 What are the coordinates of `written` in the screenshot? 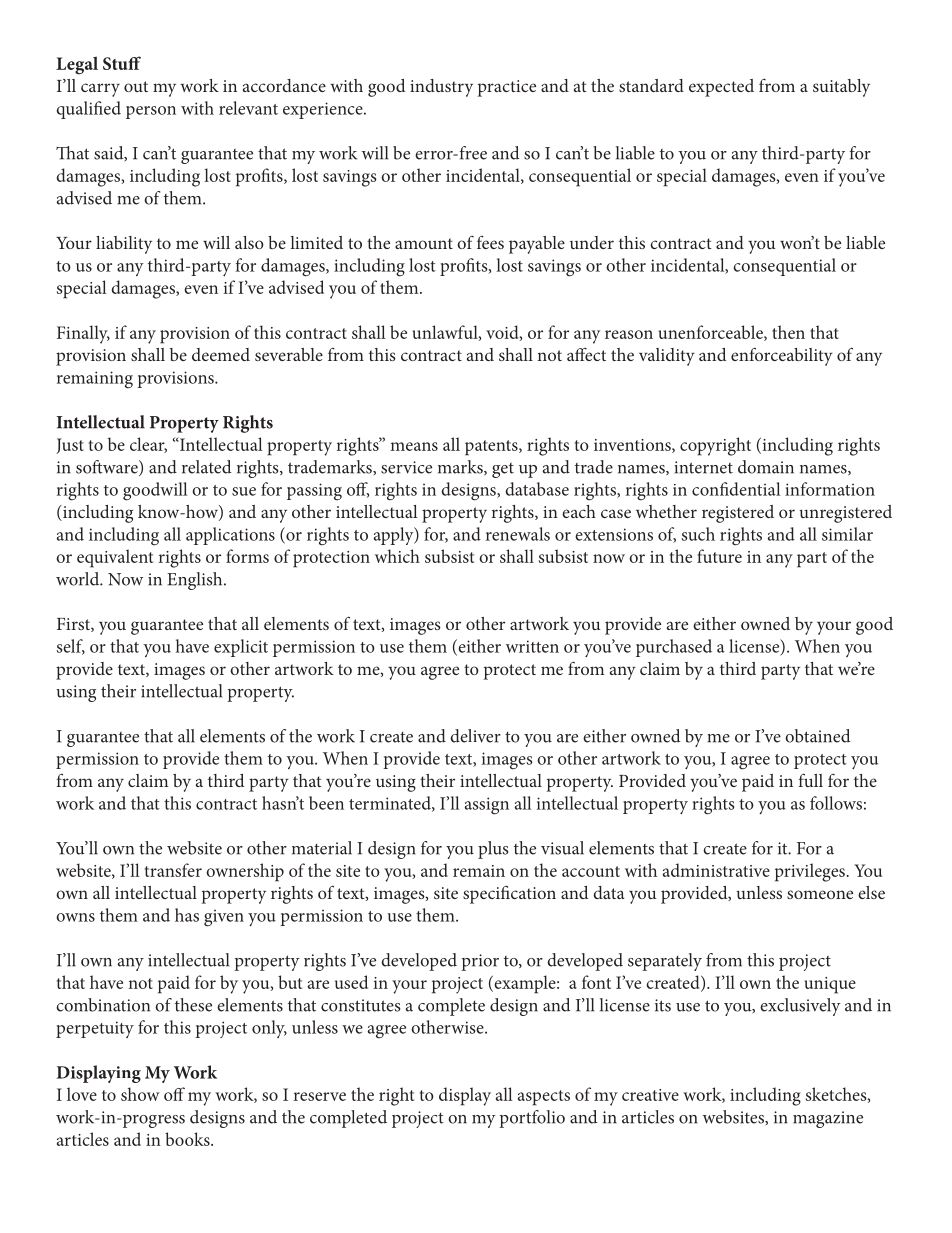 It's located at (532, 646).
